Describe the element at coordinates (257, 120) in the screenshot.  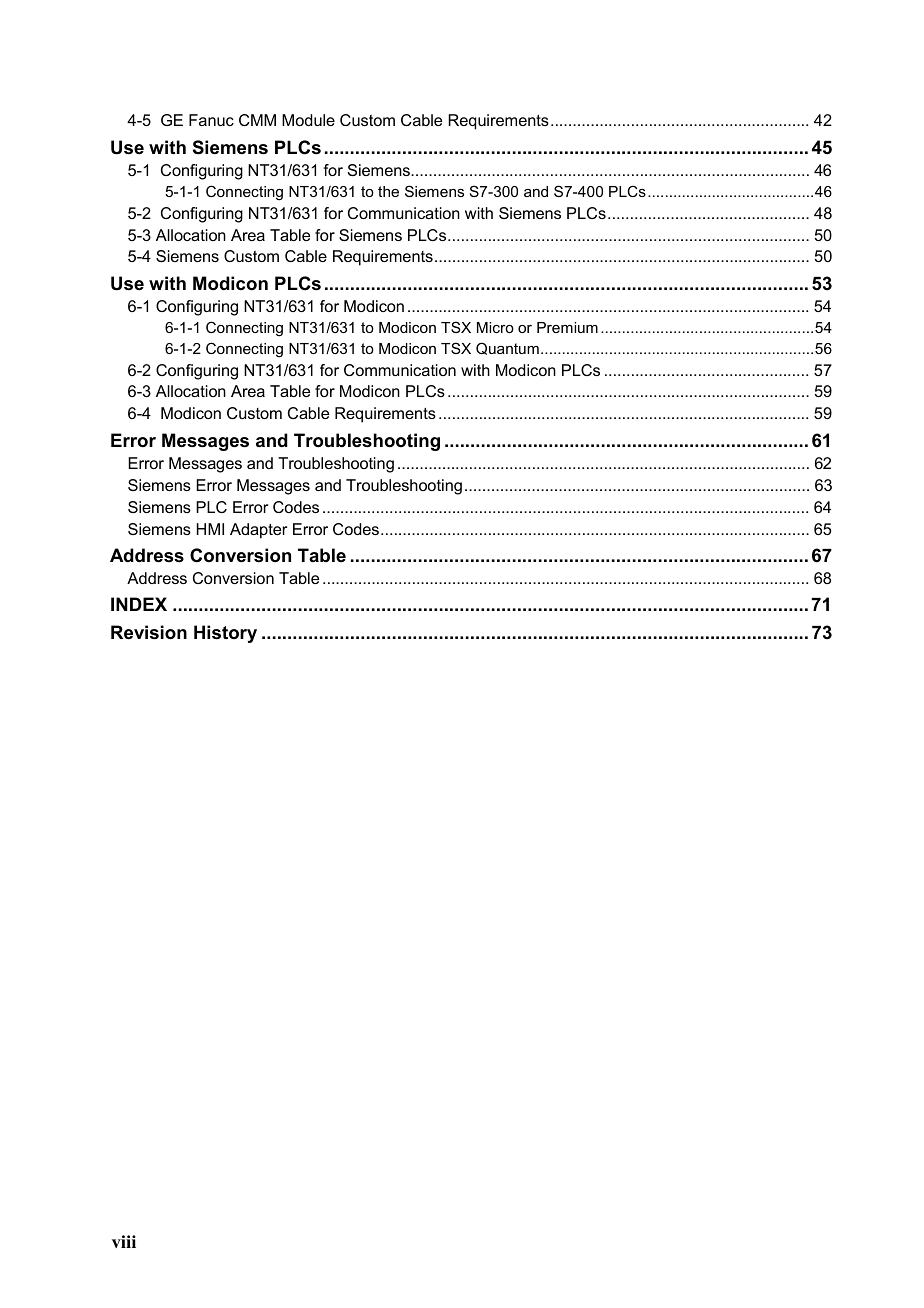
I see `CMM` at that location.
